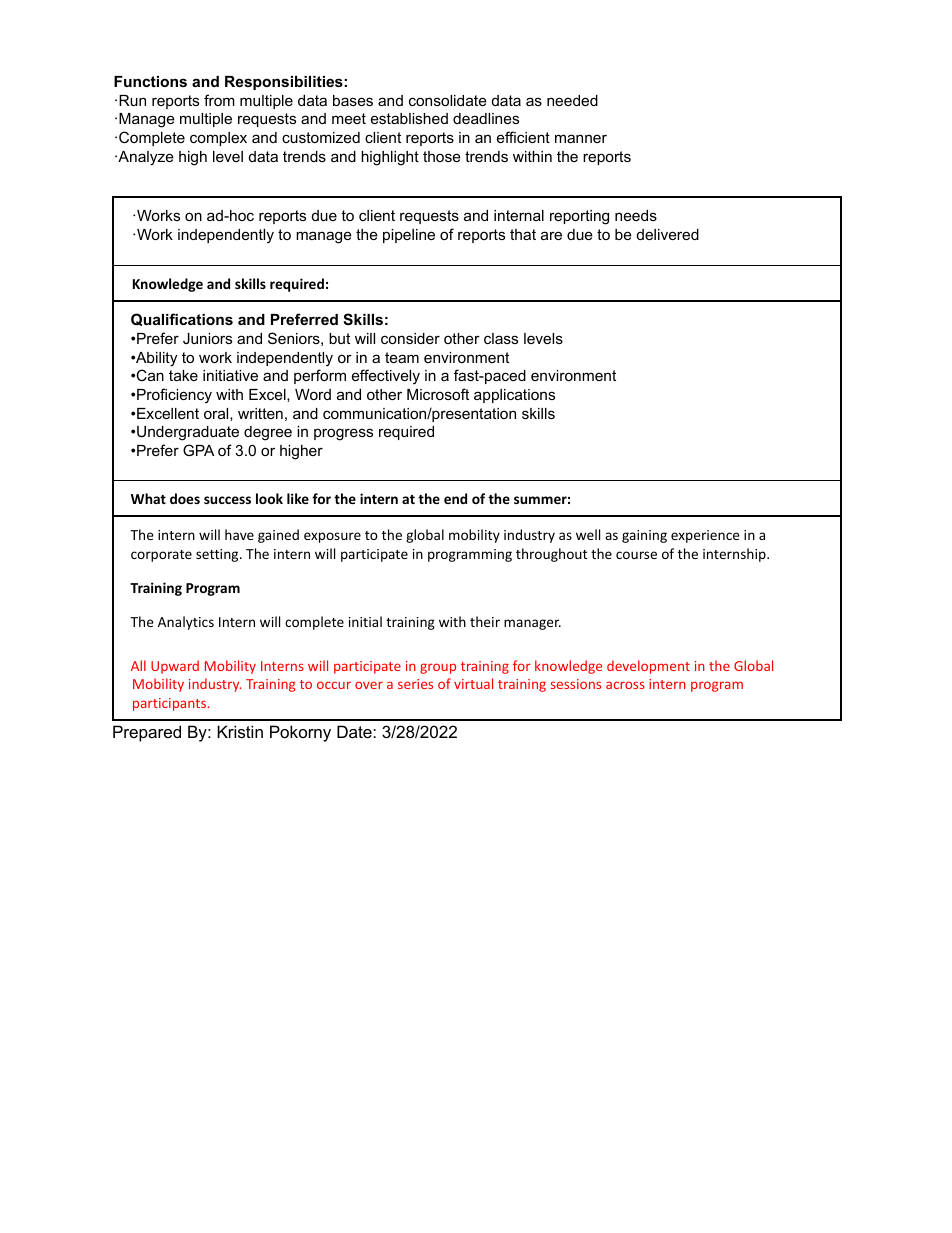 Image resolution: width=952 pixels, height=1233 pixels. I want to click on consider, so click(410, 338).
